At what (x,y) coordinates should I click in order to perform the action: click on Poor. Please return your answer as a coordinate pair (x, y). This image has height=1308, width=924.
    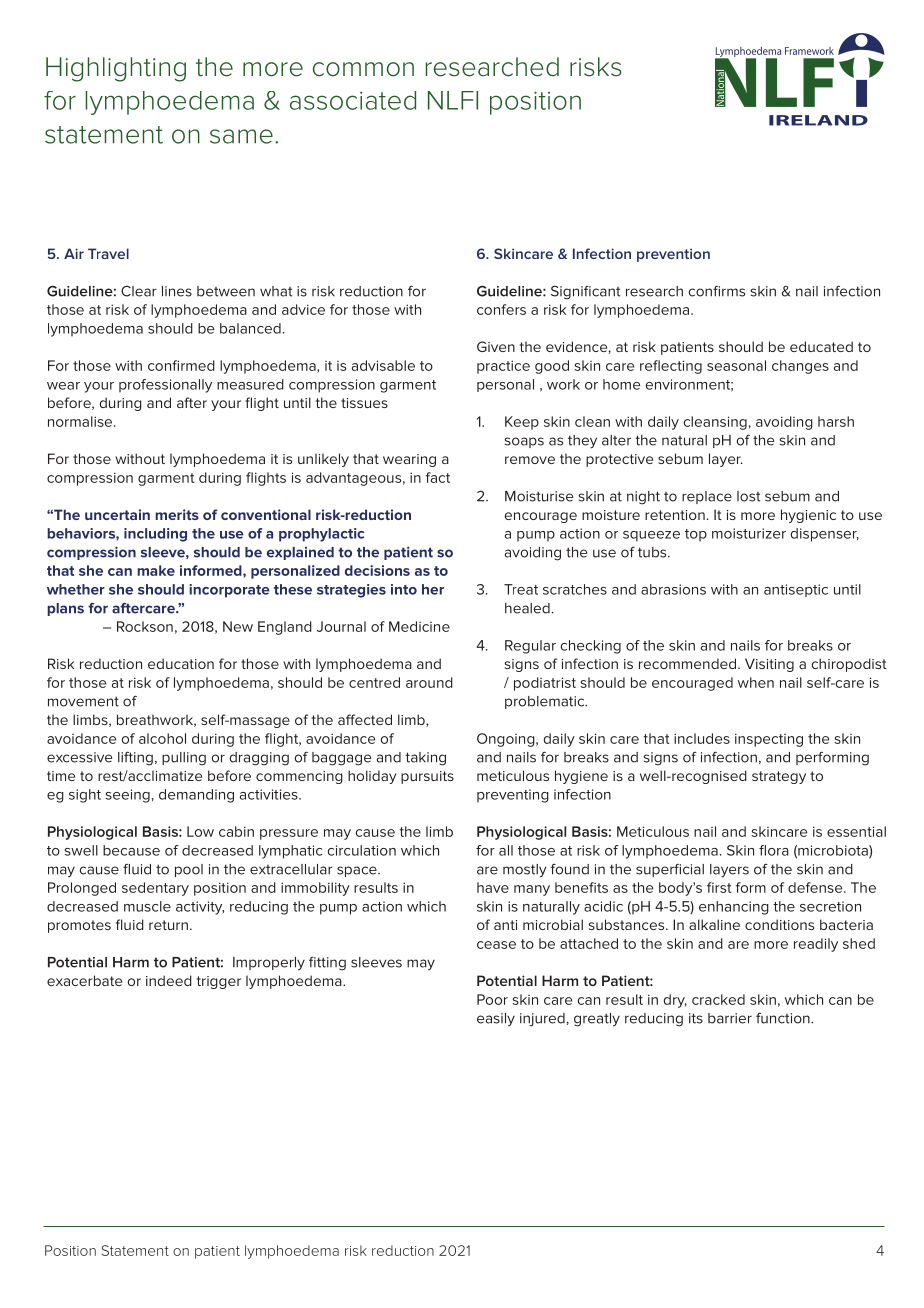
    Looking at the image, I should click on (492, 999).
